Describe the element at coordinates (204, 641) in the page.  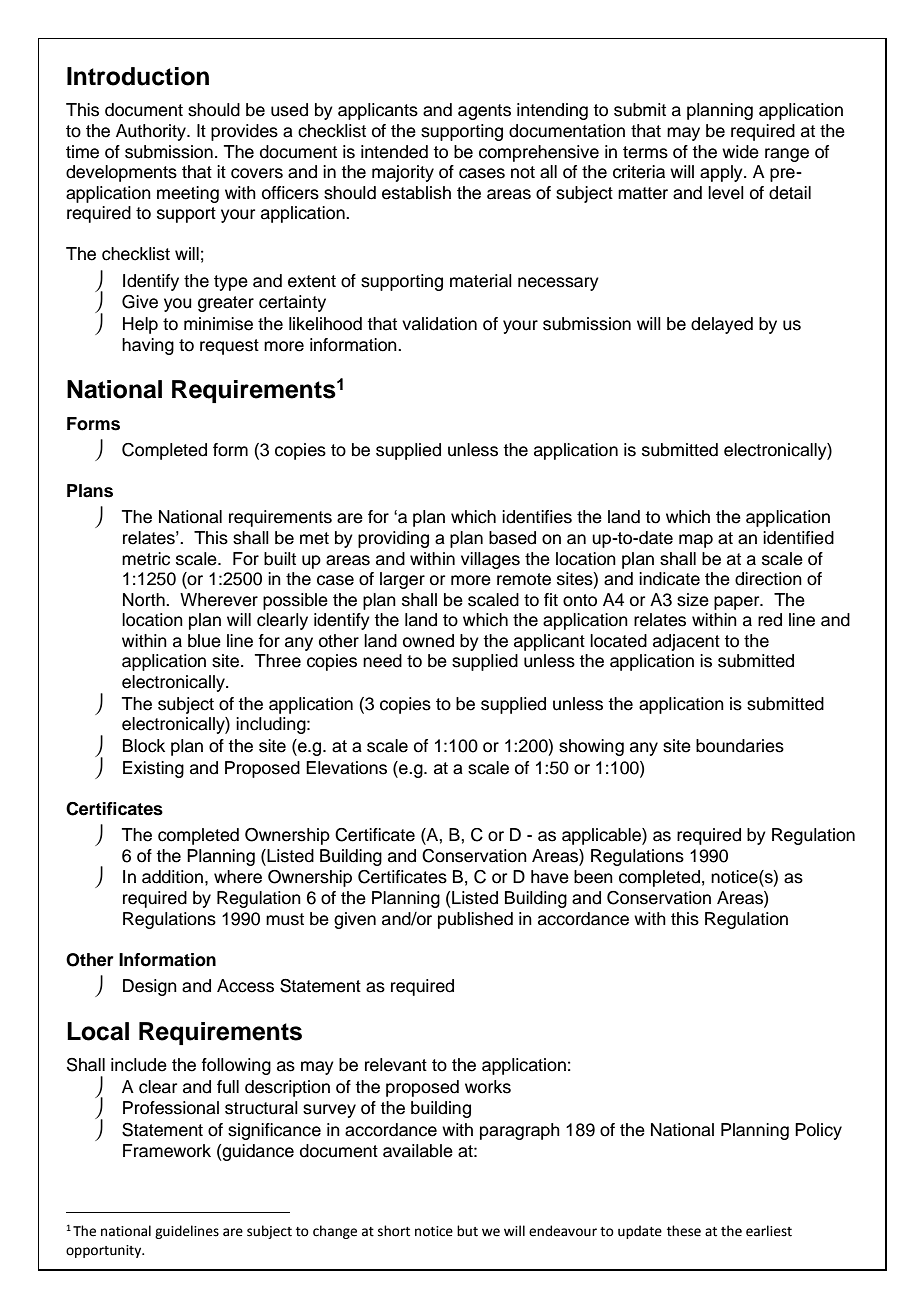
I see `blue` at that location.
